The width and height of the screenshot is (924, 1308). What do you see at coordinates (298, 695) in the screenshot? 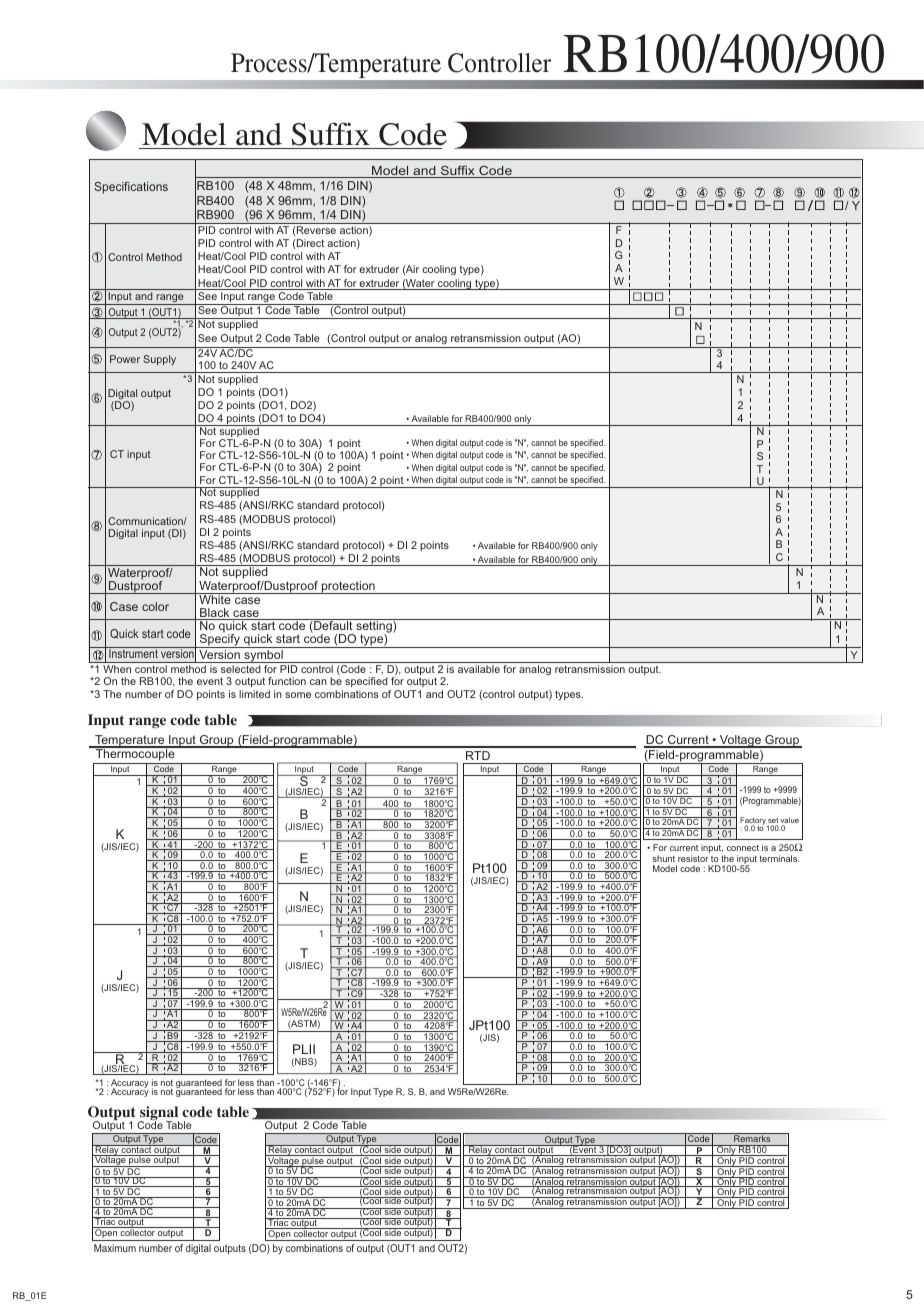
I see `some` at bounding box center [298, 695].
